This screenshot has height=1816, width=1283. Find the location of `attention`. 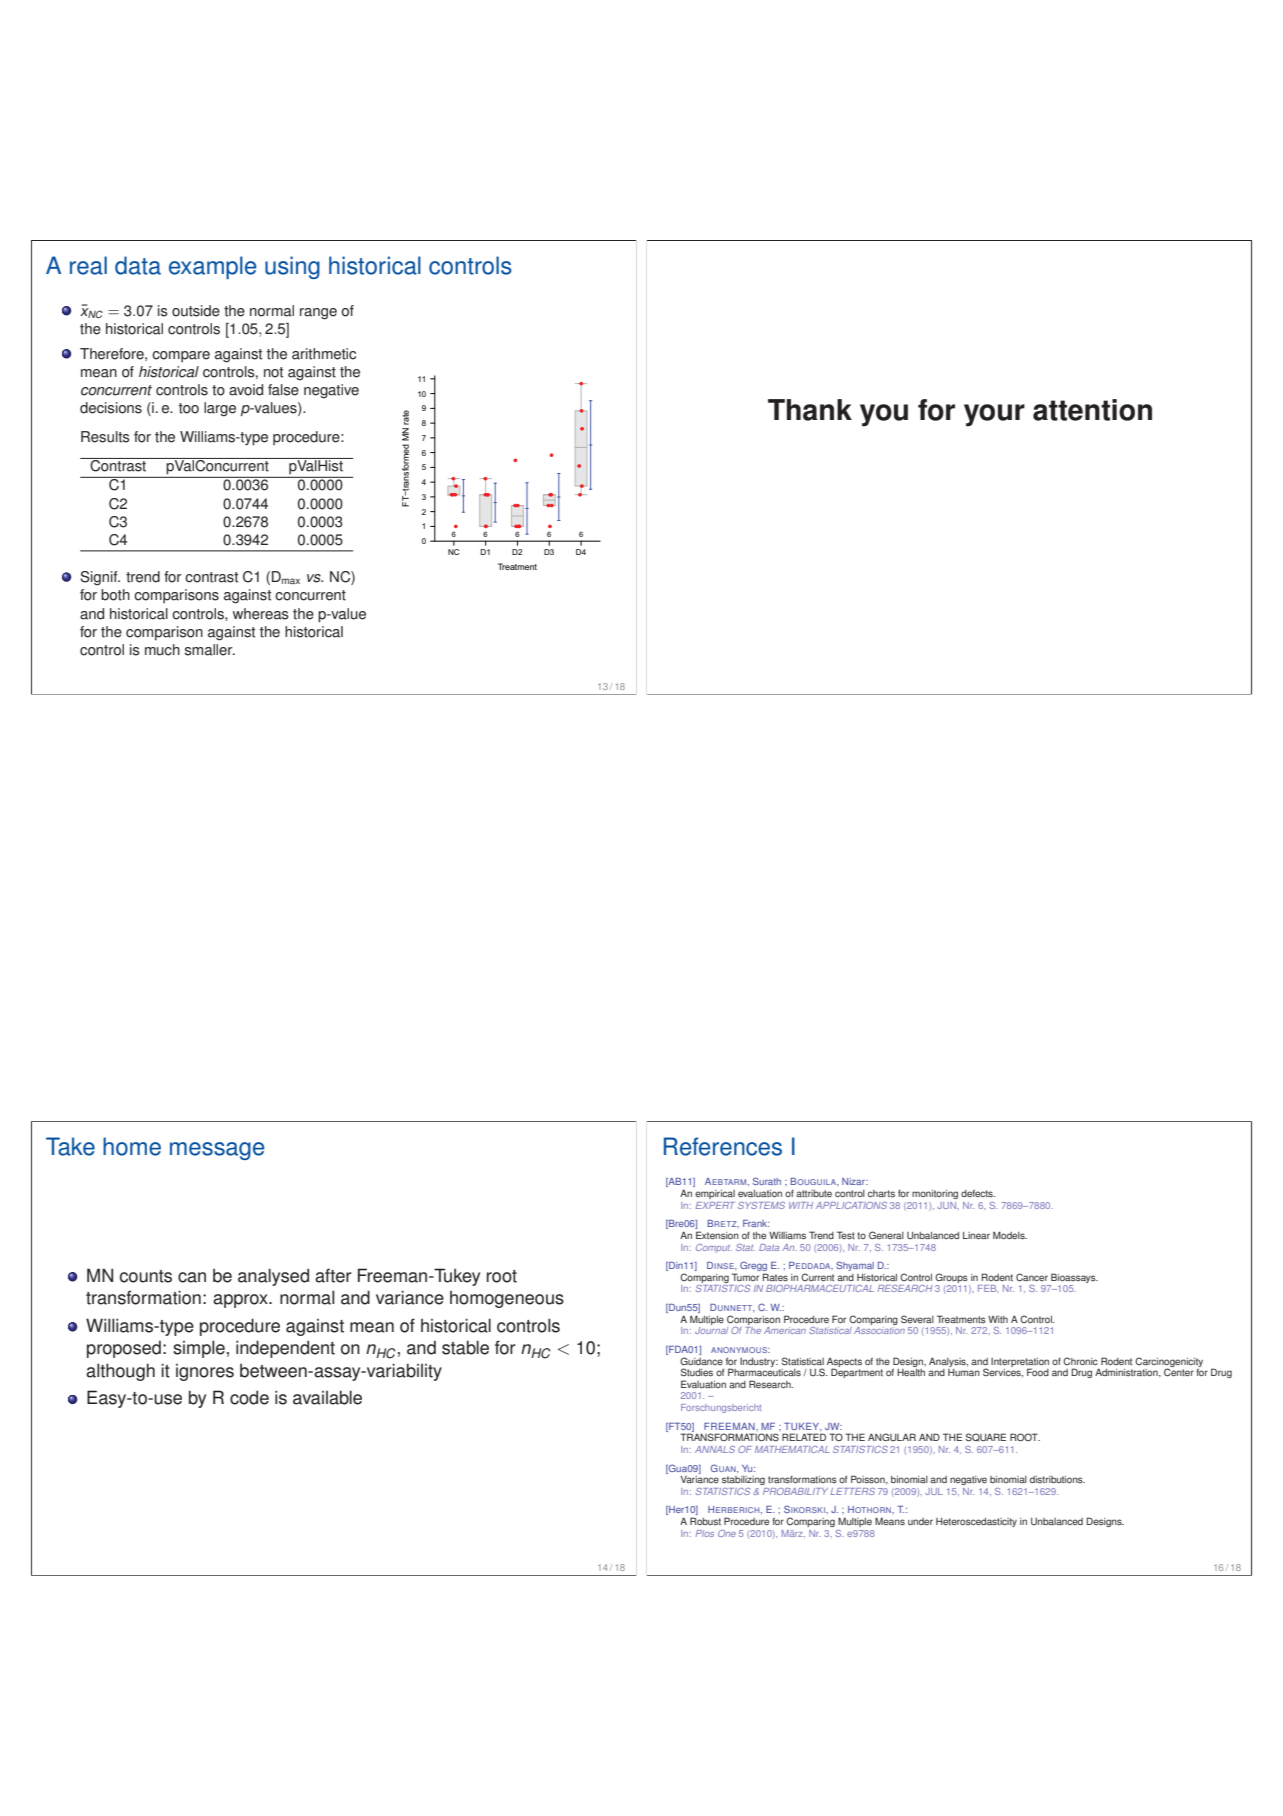

attention is located at coordinates (1092, 410).
